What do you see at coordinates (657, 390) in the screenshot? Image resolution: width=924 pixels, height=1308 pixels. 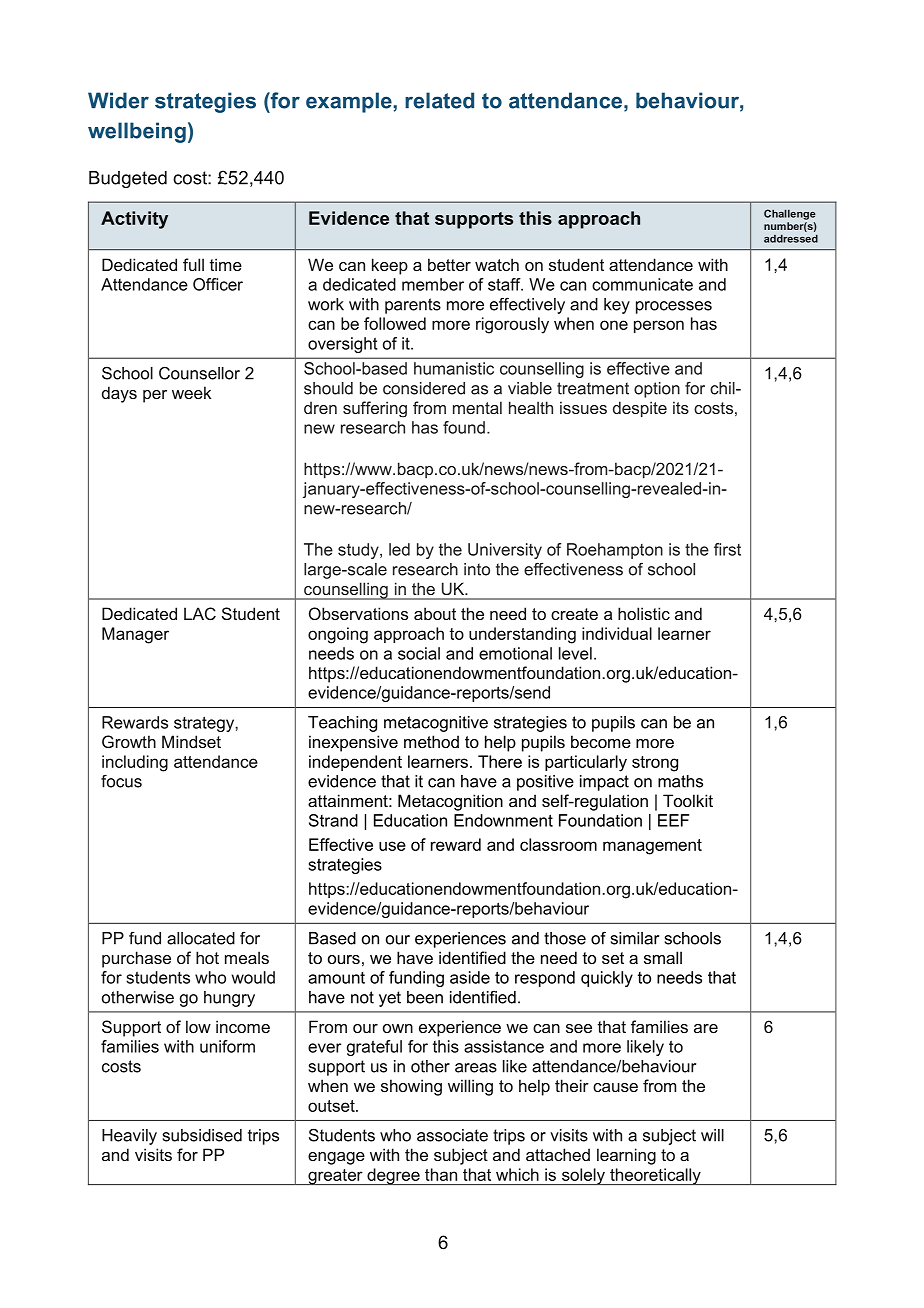 I see `option` at bounding box center [657, 390].
